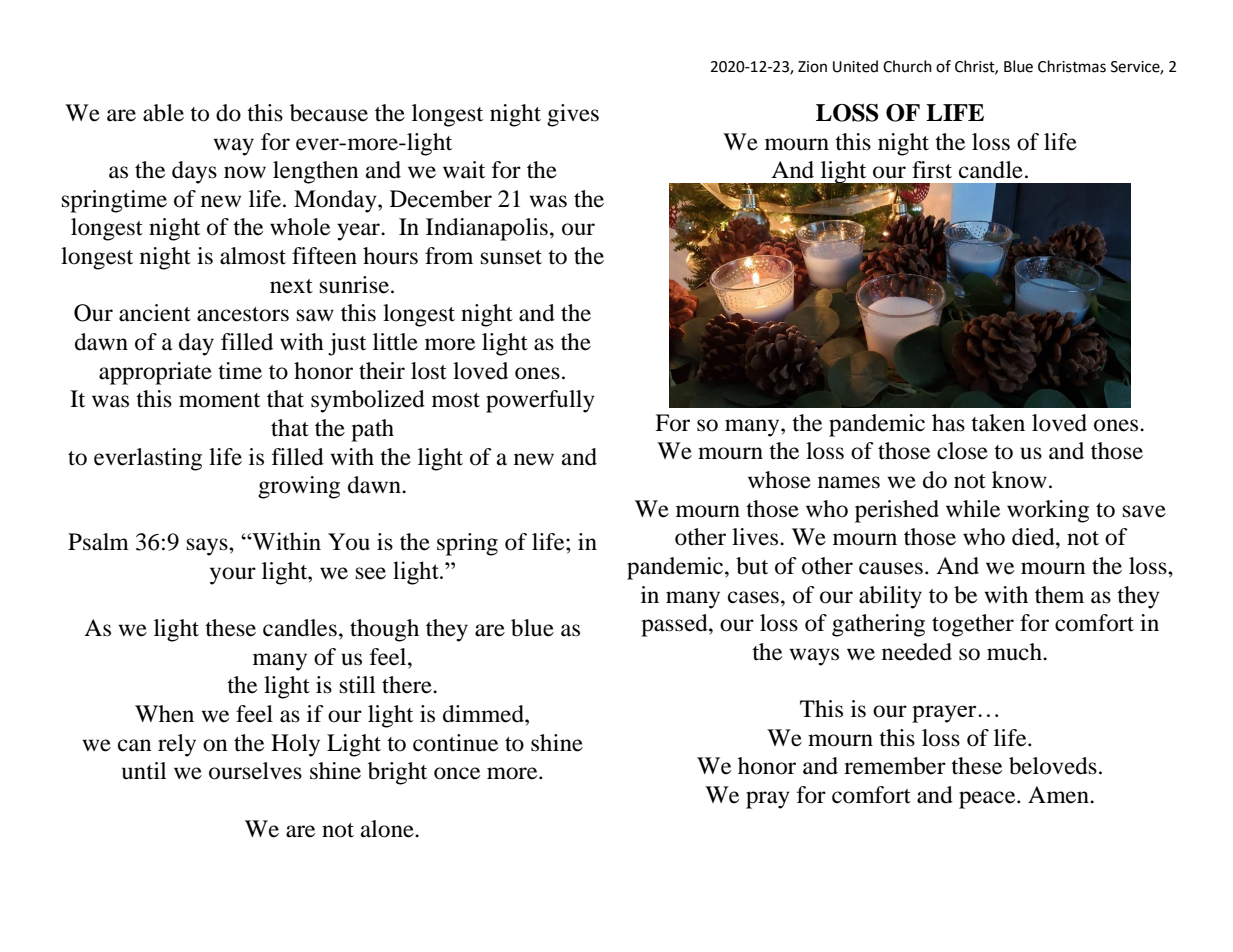  Describe the element at coordinates (163, 113) in the screenshot. I see `able` at that location.
